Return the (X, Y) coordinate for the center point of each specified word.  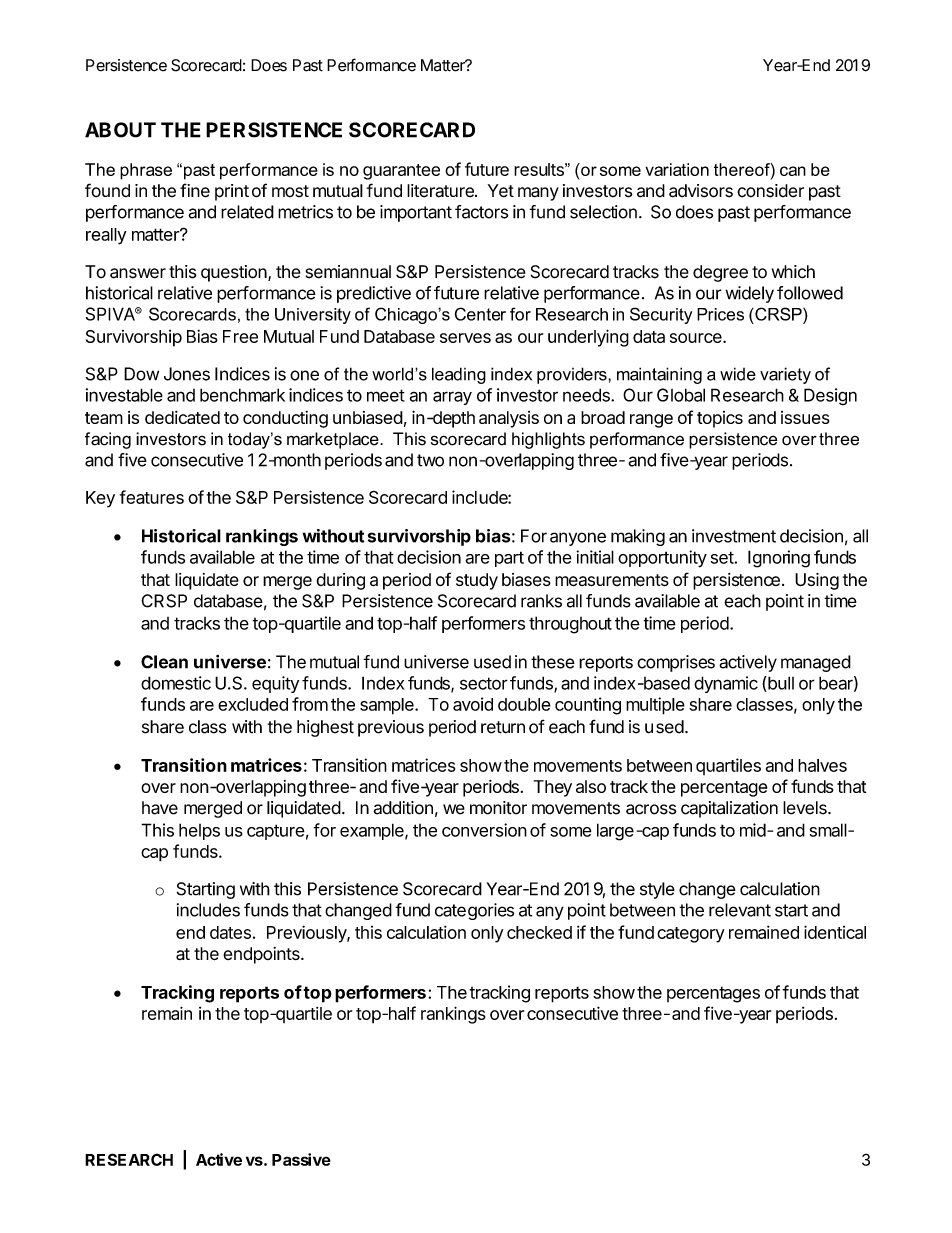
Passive (301, 1159)
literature (441, 191)
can (793, 171)
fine (195, 190)
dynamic (726, 684)
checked (539, 932)
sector (484, 683)
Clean (164, 662)
